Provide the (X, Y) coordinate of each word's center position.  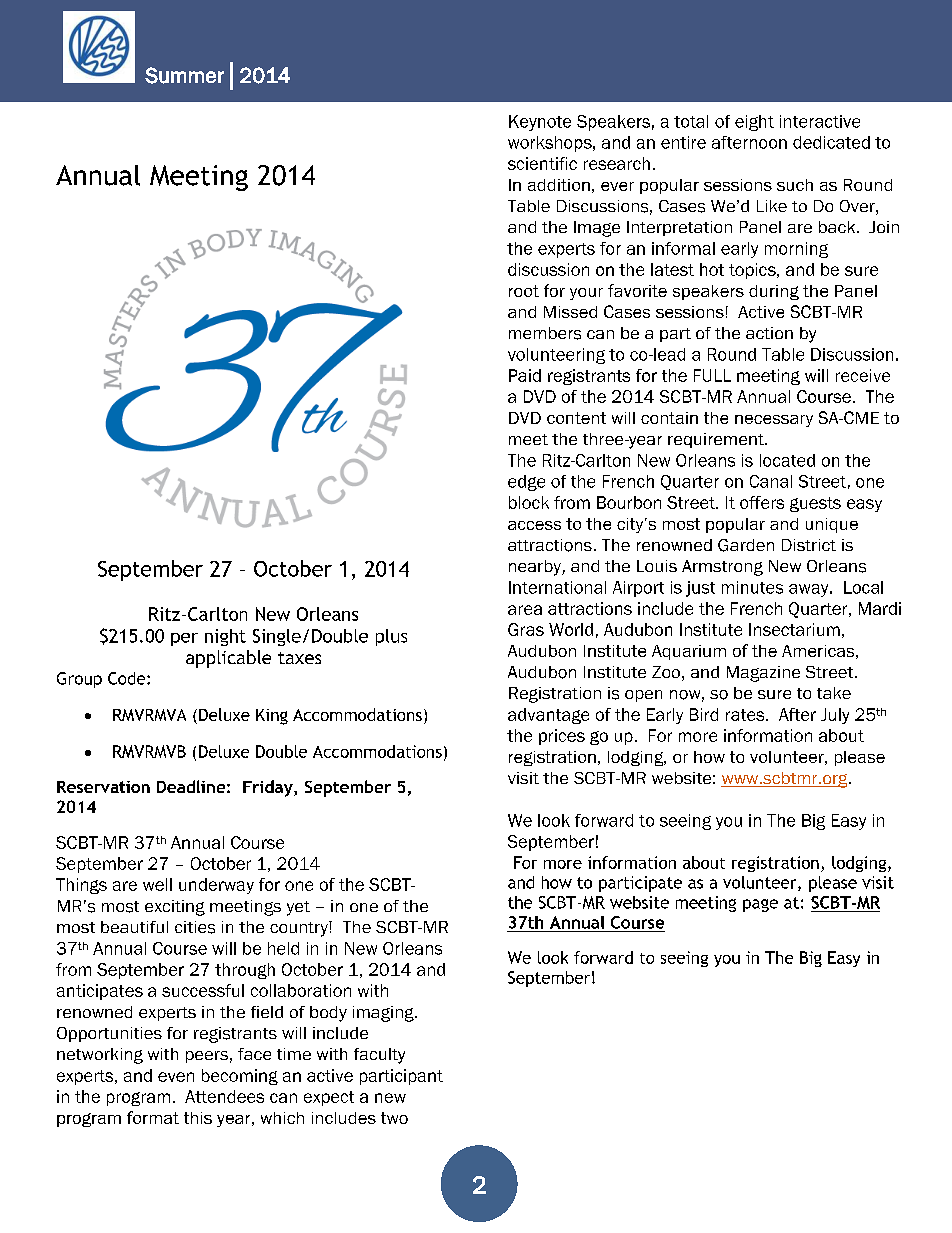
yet (298, 908)
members (545, 333)
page (760, 905)
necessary (774, 421)
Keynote (540, 123)
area (525, 610)
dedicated (831, 142)
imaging (384, 1014)
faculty (379, 1056)
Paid (525, 375)
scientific (542, 163)
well (157, 884)
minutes (752, 587)
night (225, 637)
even (176, 1077)
